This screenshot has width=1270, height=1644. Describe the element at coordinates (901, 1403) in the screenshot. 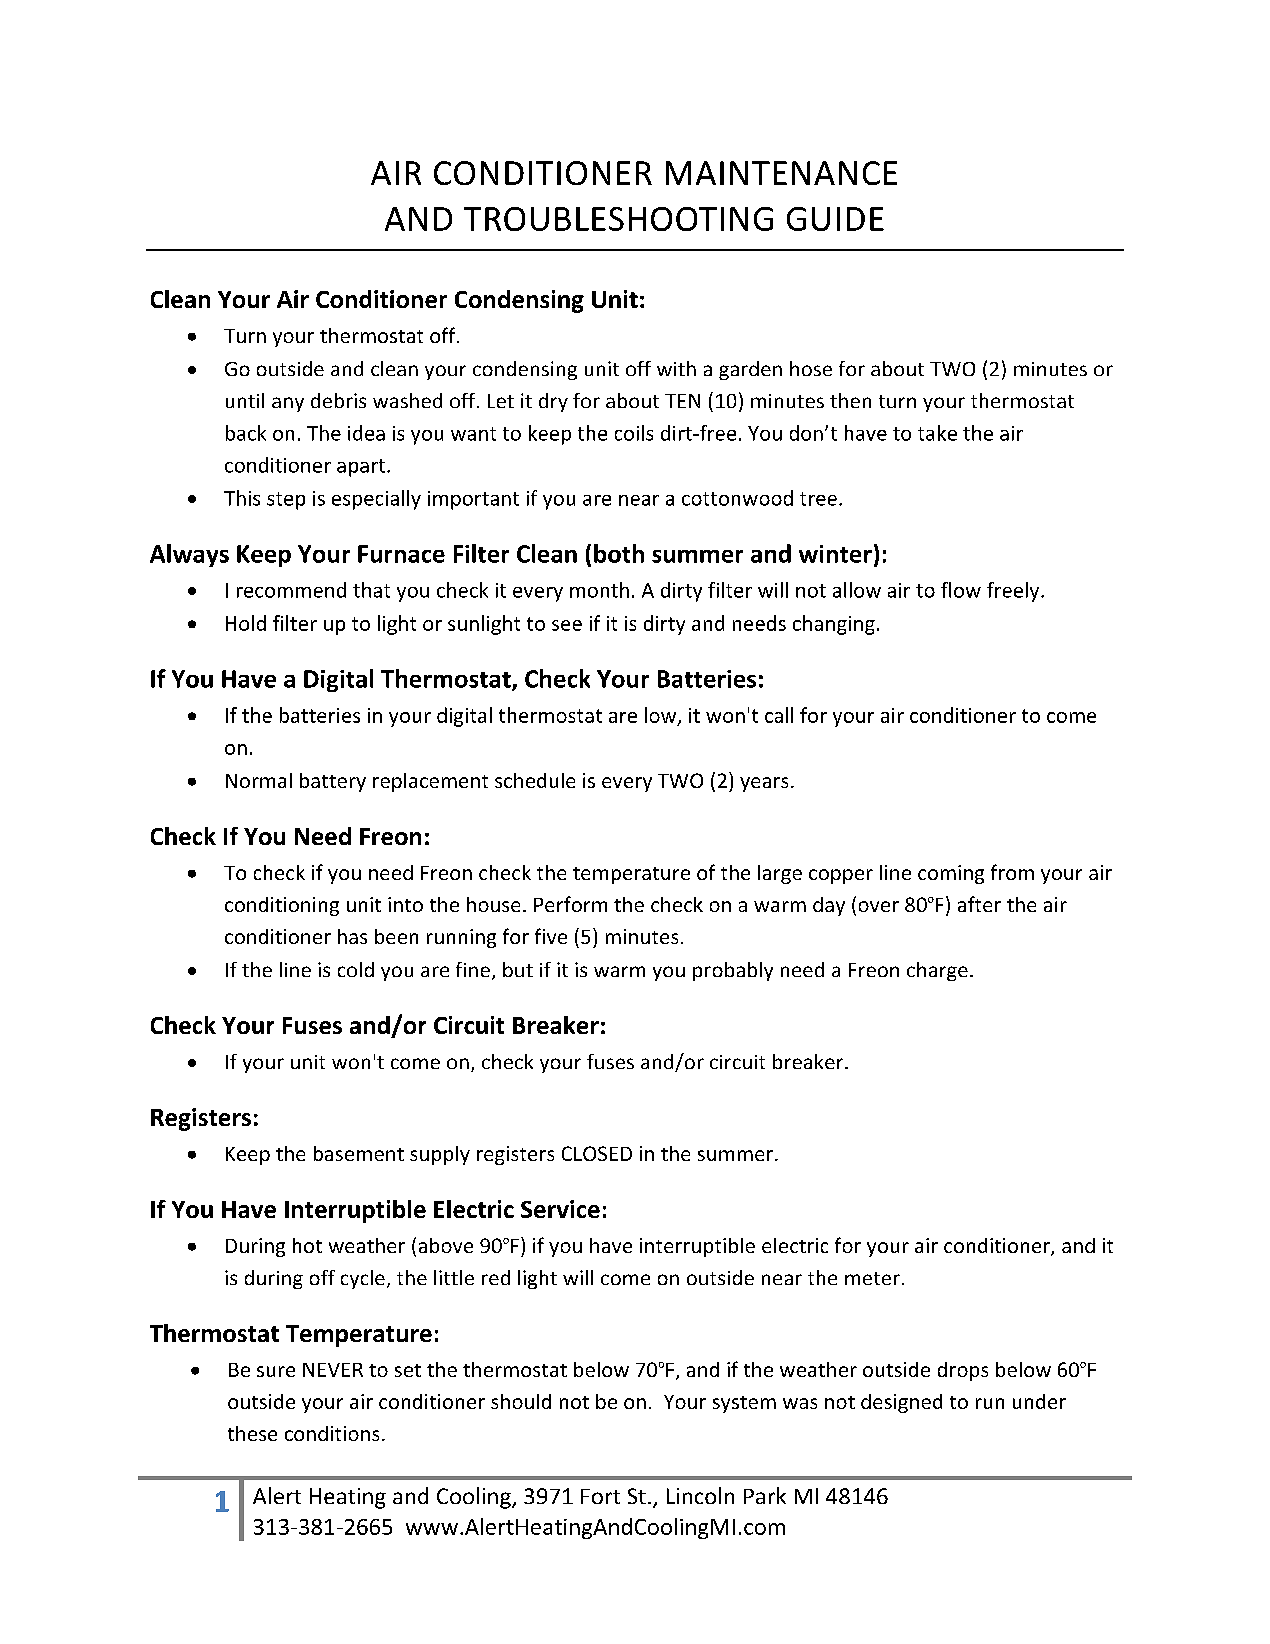

I see `designed` at that location.
